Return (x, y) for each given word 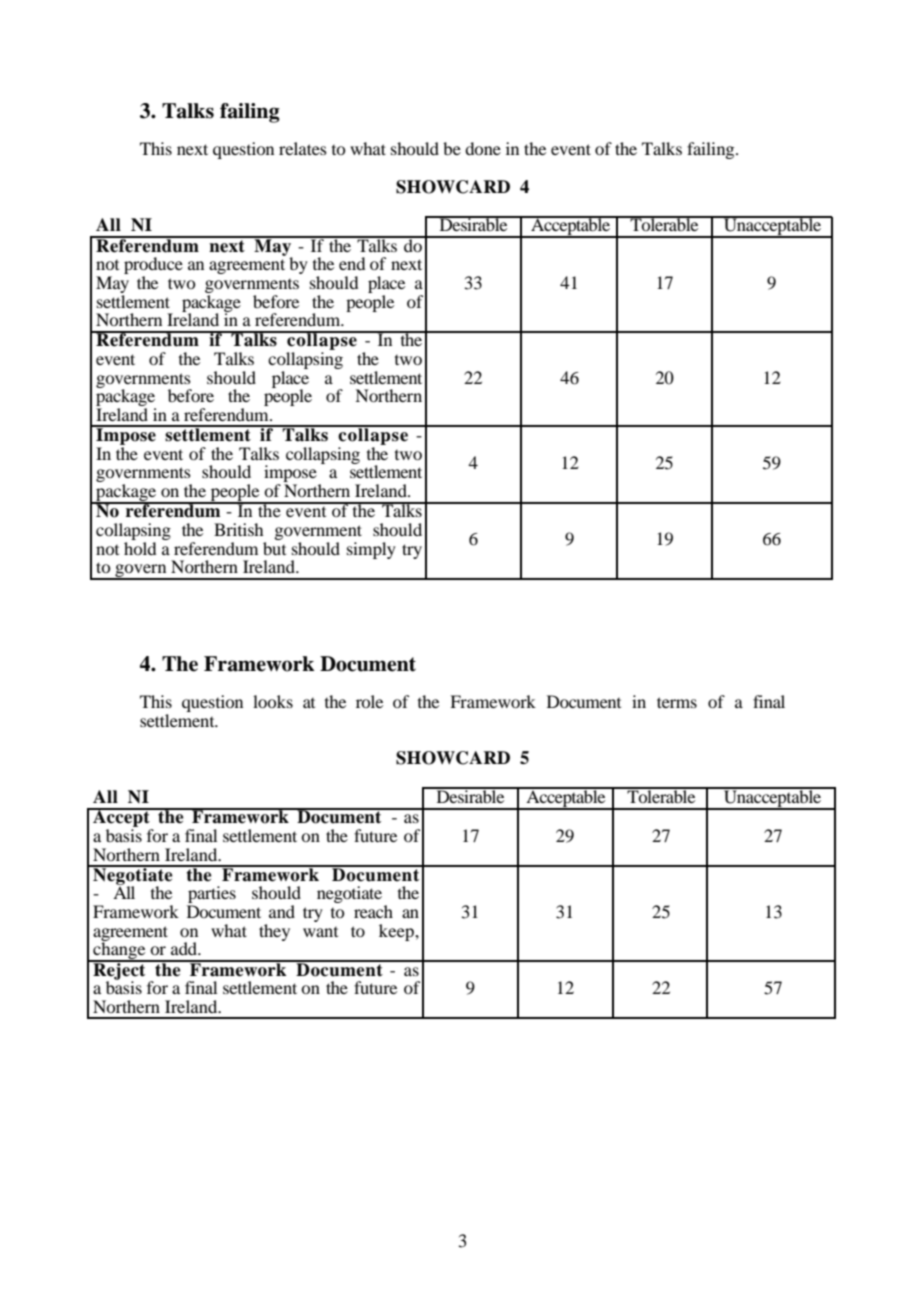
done (483, 148)
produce (153, 267)
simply (371, 550)
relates (303, 148)
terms (677, 702)
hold (140, 547)
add (185, 948)
